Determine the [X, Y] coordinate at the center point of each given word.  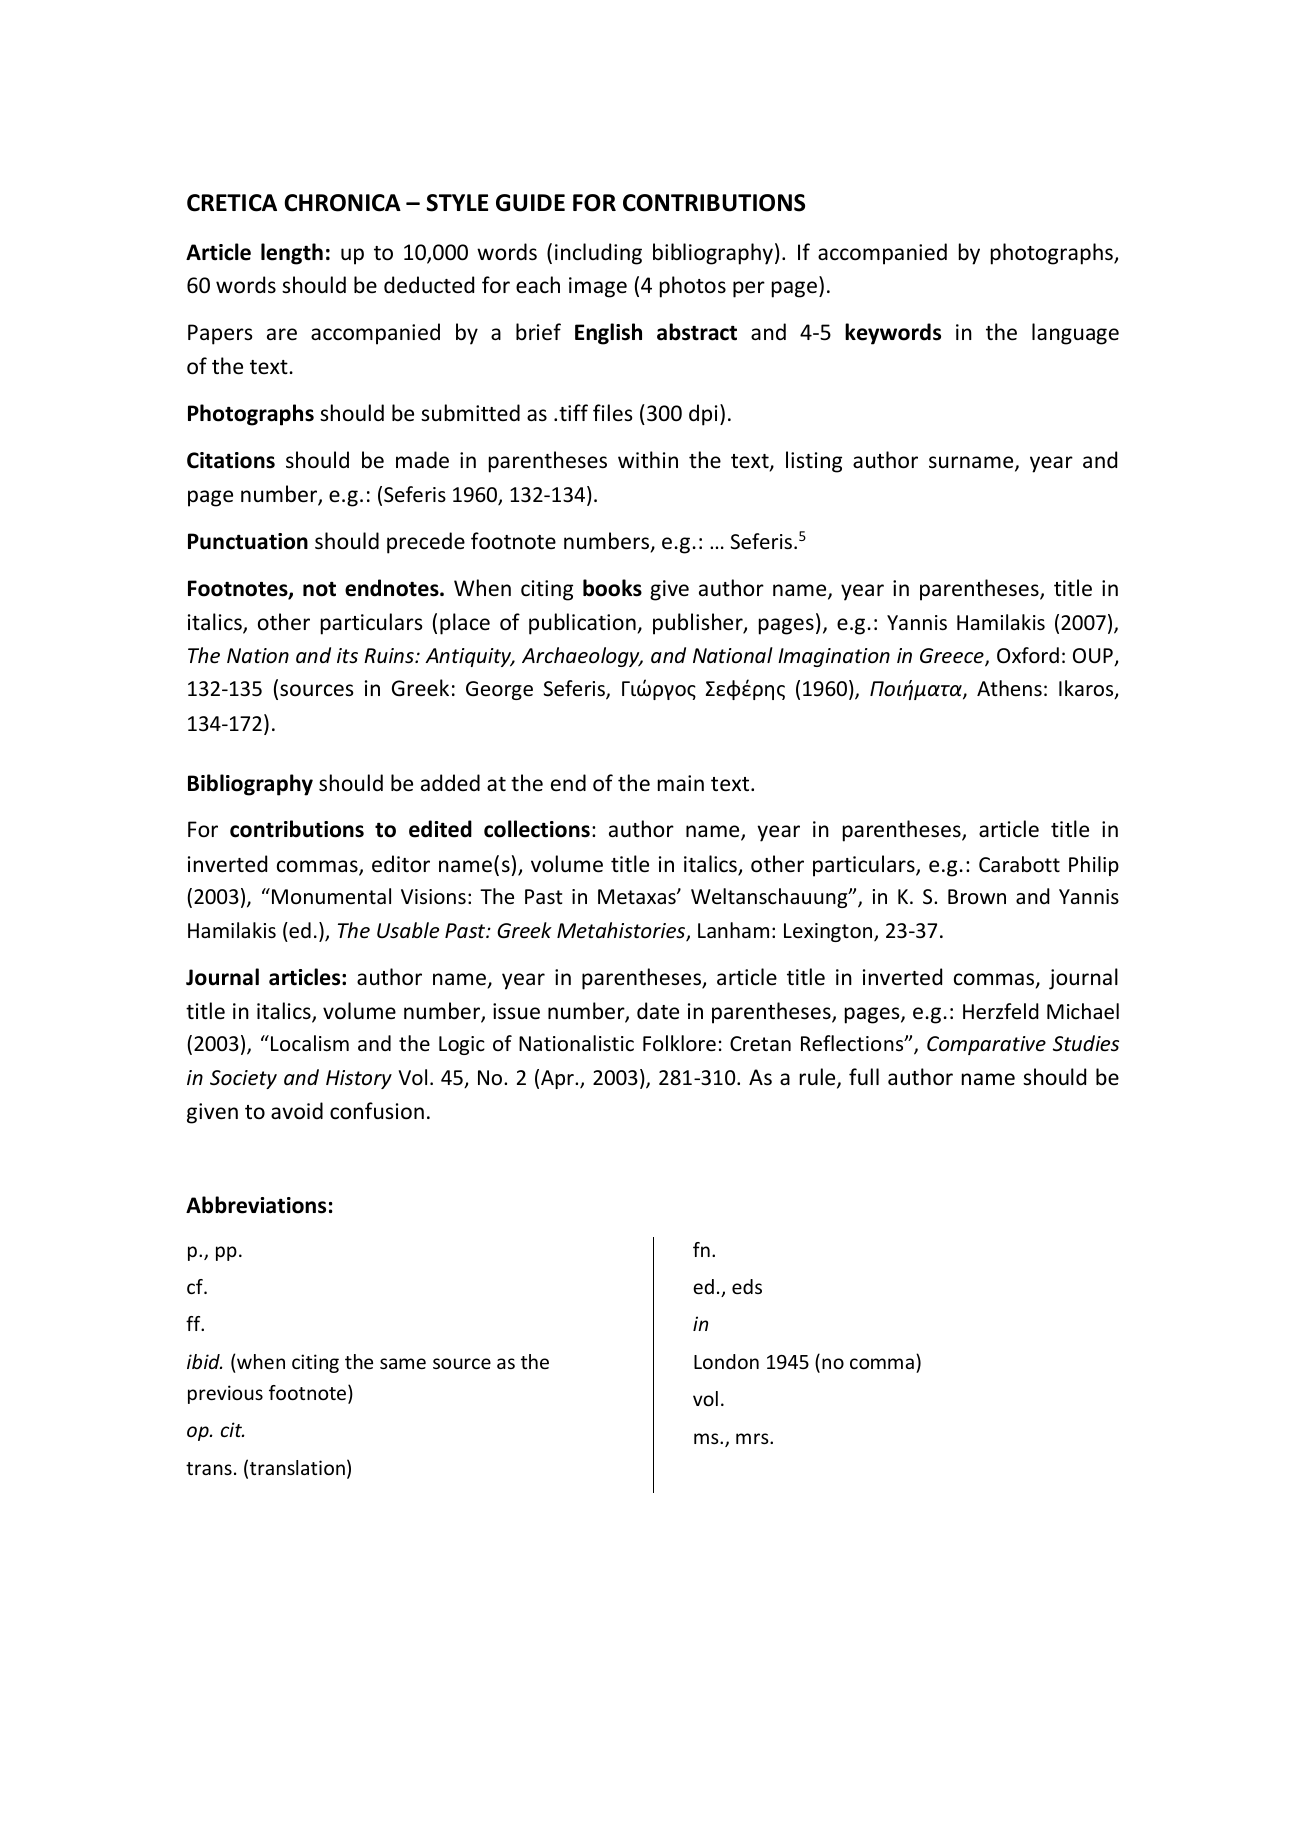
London [726, 1361]
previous [225, 1394]
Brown [977, 896]
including [598, 254]
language [1075, 334]
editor [401, 864]
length [292, 254]
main [681, 783]
